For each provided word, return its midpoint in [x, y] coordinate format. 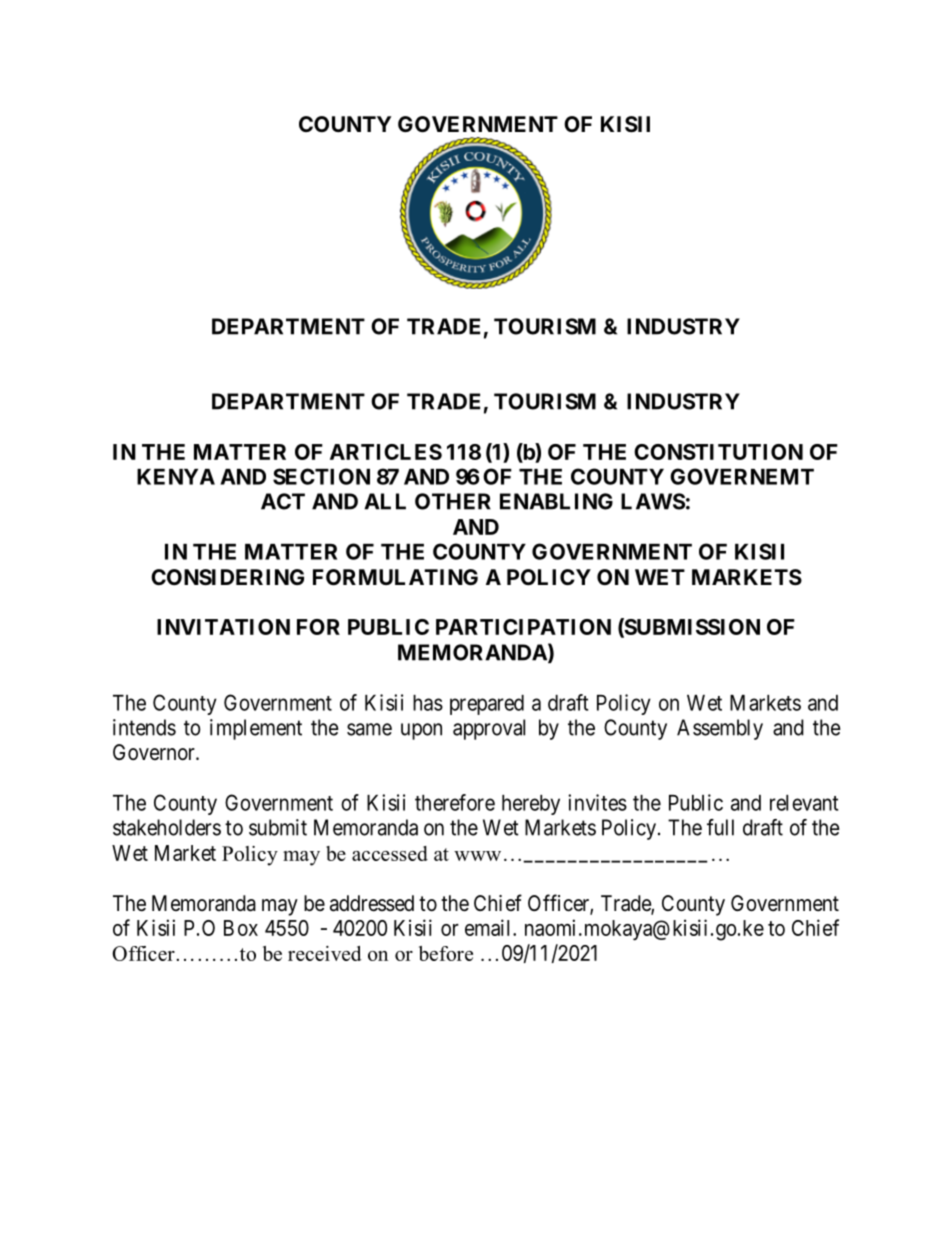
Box [241, 928]
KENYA [176, 477]
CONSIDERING [227, 577]
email [489, 927]
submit [278, 827]
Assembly [720, 729]
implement [256, 729]
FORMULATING [395, 577]
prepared [487, 705]
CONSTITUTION [718, 452]
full [720, 827]
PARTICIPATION [523, 627]
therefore [455, 802]
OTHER [453, 501]
